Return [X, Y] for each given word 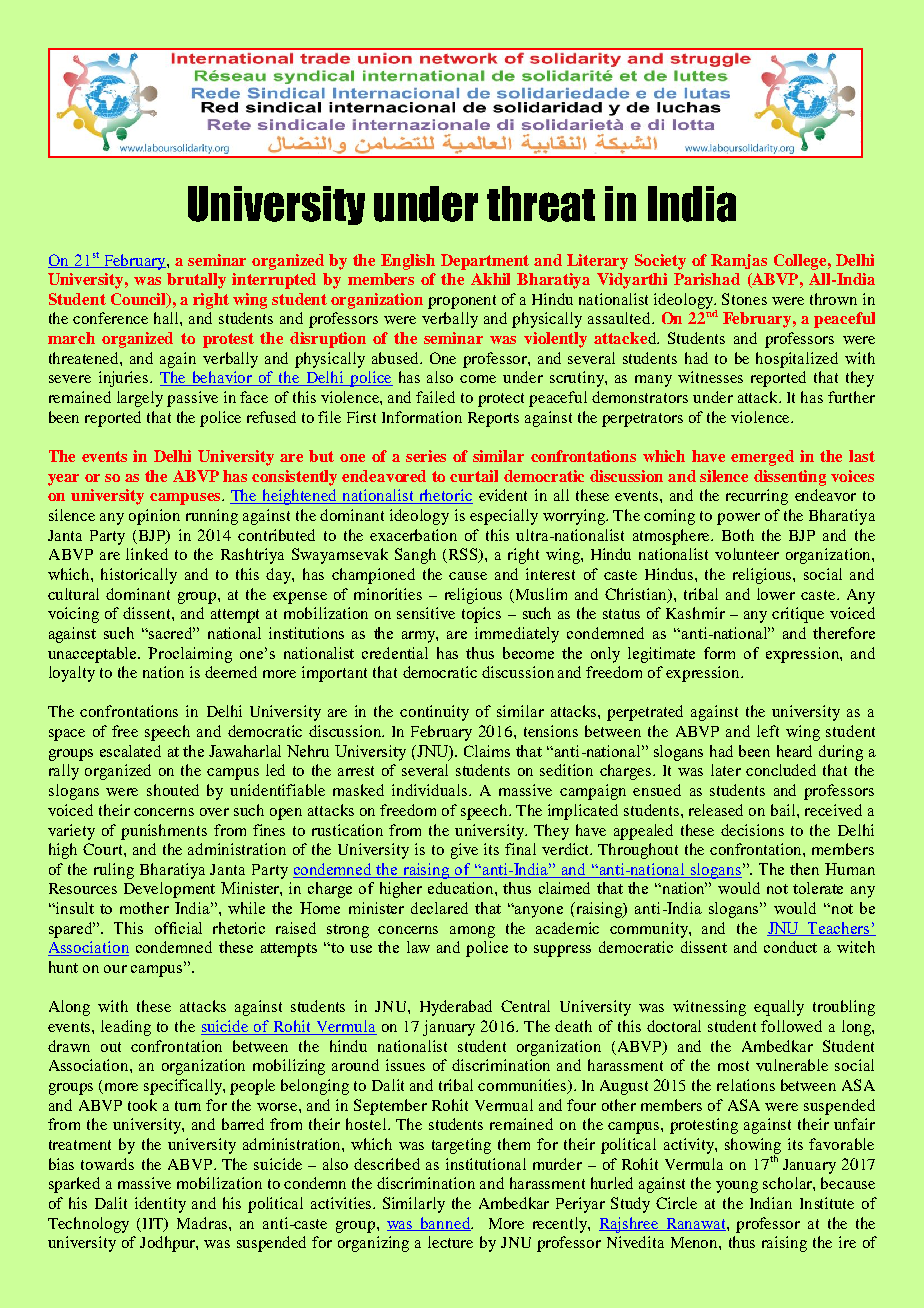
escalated [130, 751]
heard [794, 751]
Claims [487, 751]
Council [140, 300]
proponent [462, 302]
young [737, 1187]
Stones [744, 299]
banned [445, 1224]
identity [160, 1205]
